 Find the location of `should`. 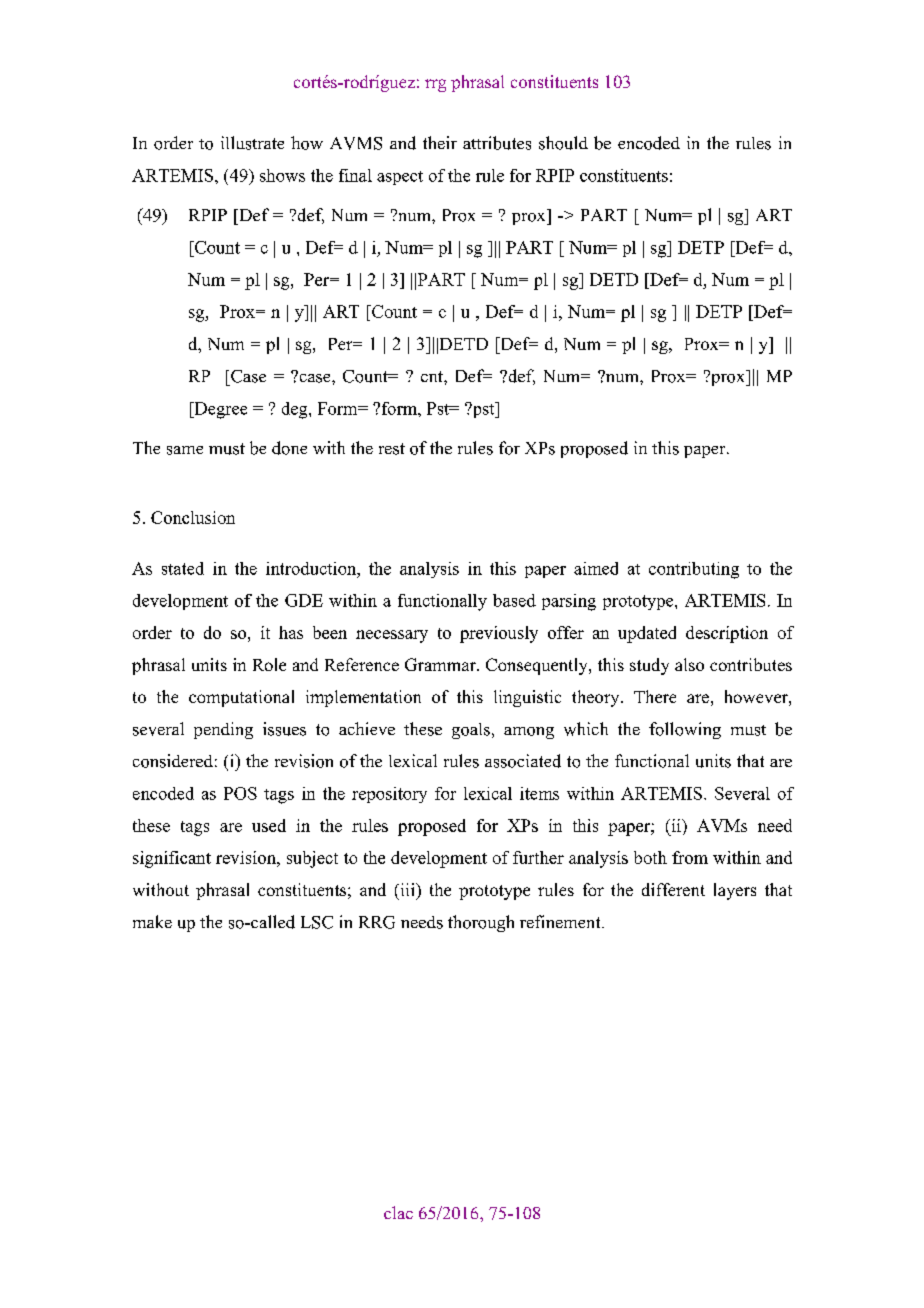

should is located at coordinates (563, 143).
